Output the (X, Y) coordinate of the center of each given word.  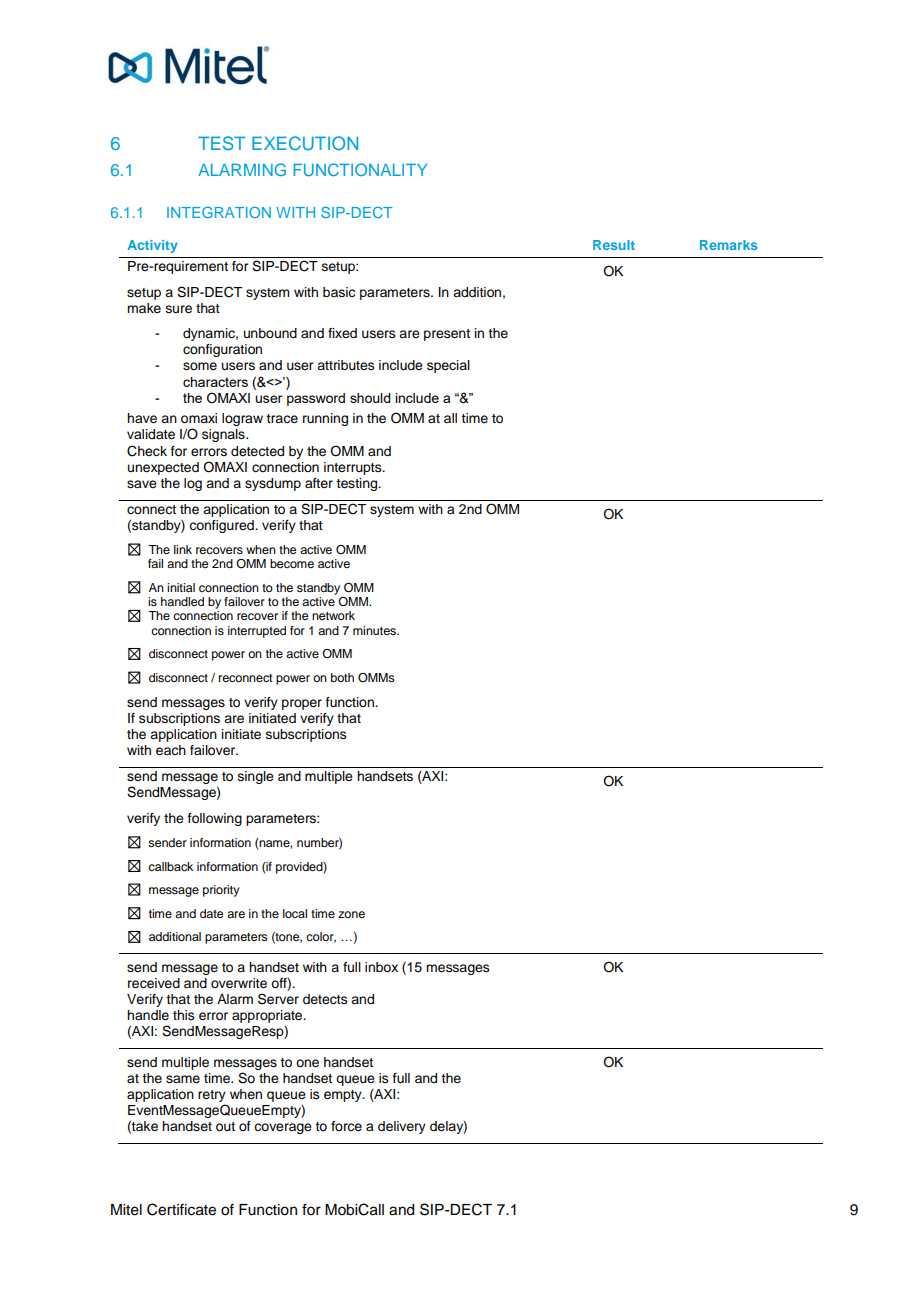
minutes (375, 630)
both (342, 677)
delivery (402, 1127)
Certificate (181, 1209)
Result (614, 245)
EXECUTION (305, 143)
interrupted (257, 632)
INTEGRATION (219, 212)
